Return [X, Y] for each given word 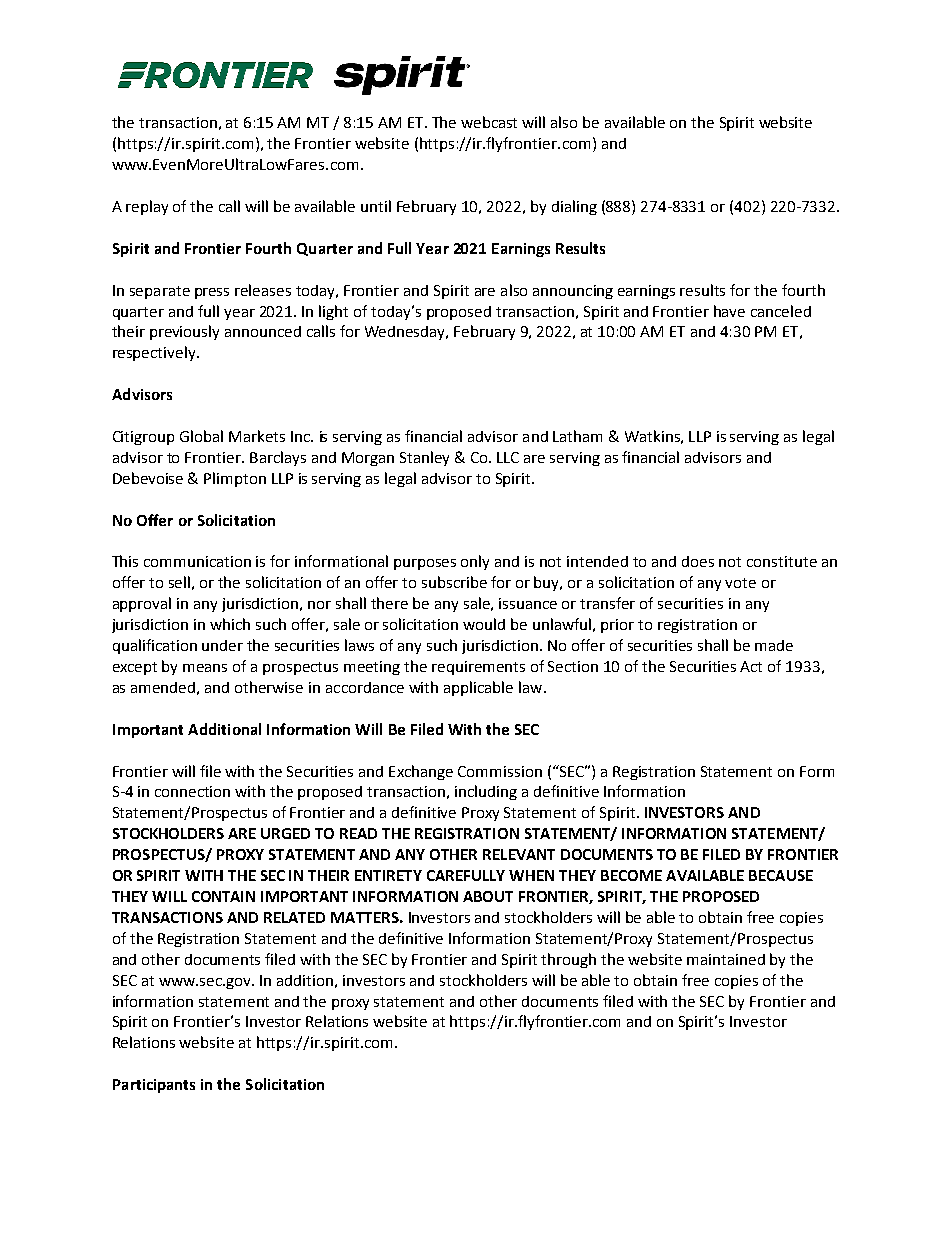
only [475, 562]
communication [197, 561]
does [698, 561]
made [774, 645]
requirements [478, 668]
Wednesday [406, 333]
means [205, 668]
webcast [489, 122]
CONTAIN [223, 896]
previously [184, 332]
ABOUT [488, 896]
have [729, 311]
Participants [154, 1086]
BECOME [631, 875]
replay [147, 207]
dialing [574, 207]
